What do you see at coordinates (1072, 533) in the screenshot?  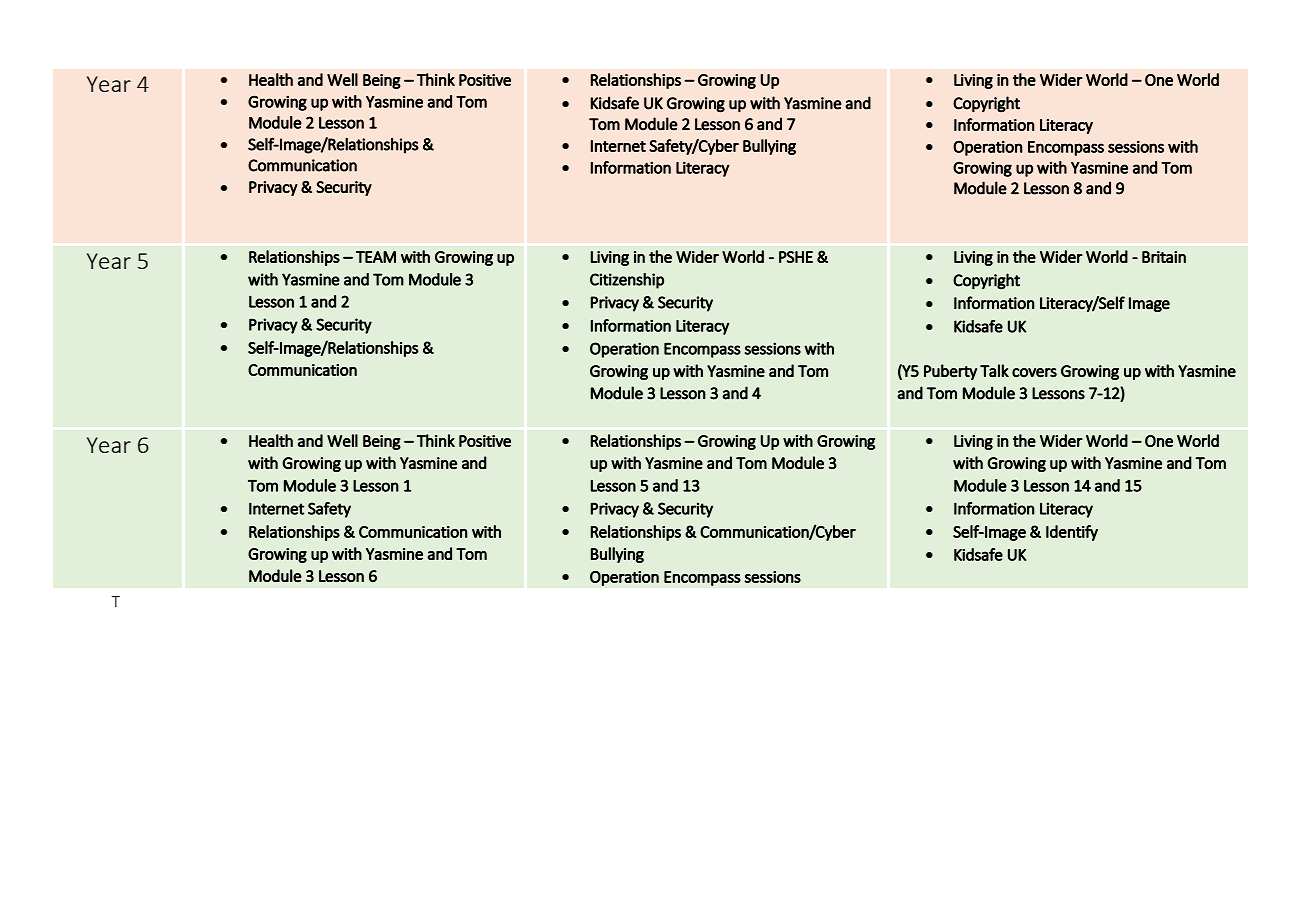 I see `Identify` at bounding box center [1072, 533].
